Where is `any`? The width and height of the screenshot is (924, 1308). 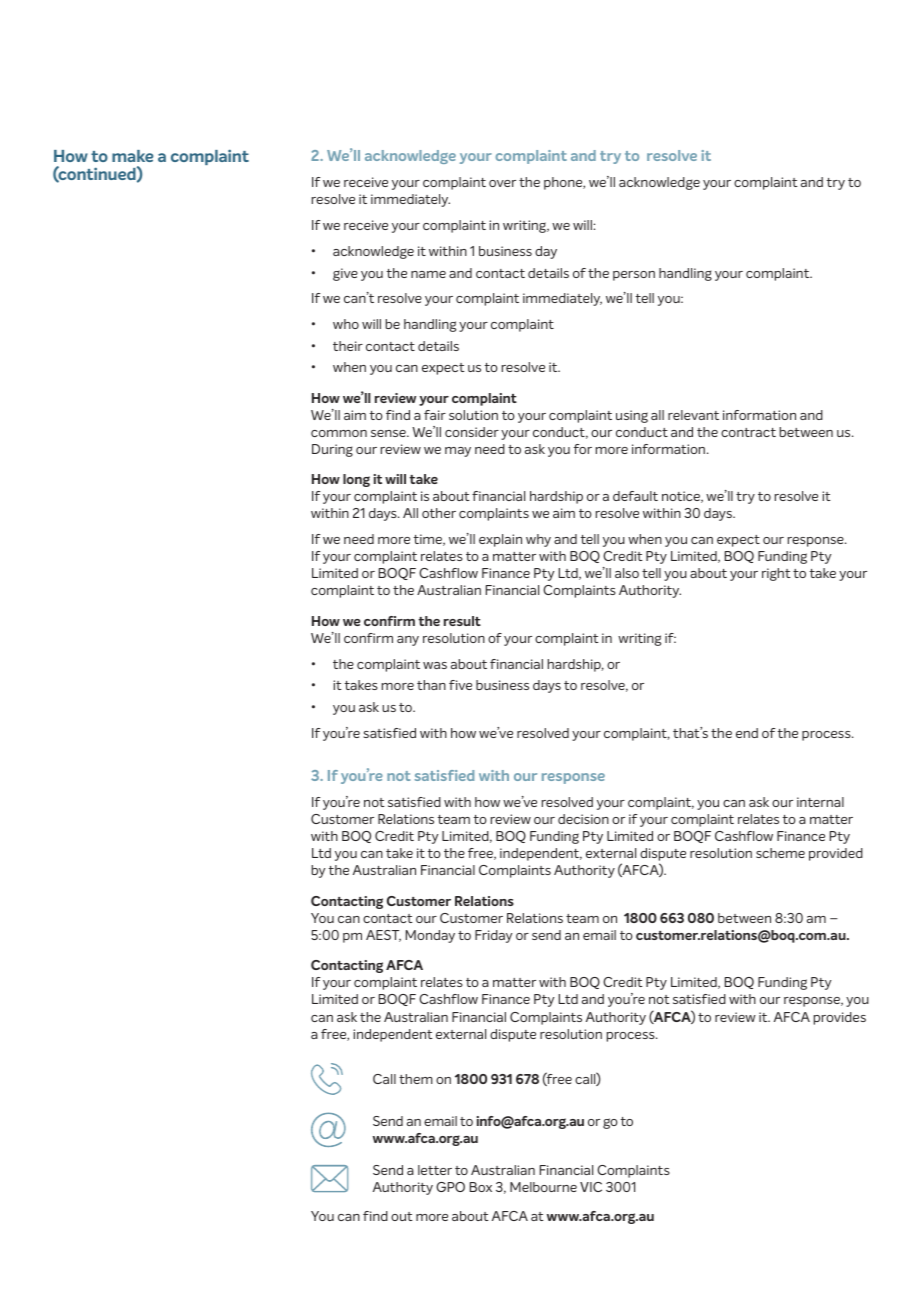
any is located at coordinates (408, 641).
